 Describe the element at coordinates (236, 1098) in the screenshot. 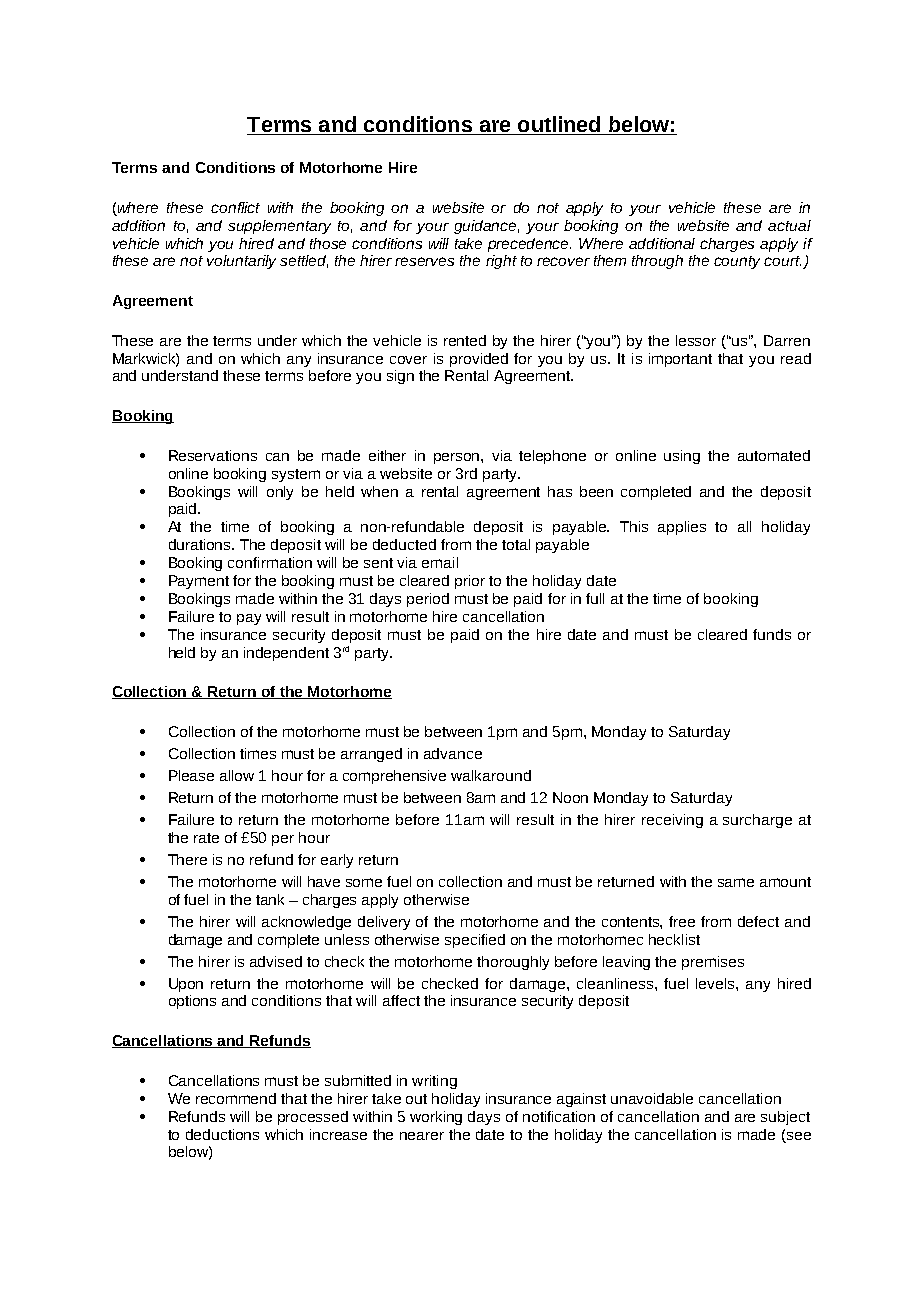

I see `recommend` at that location.
